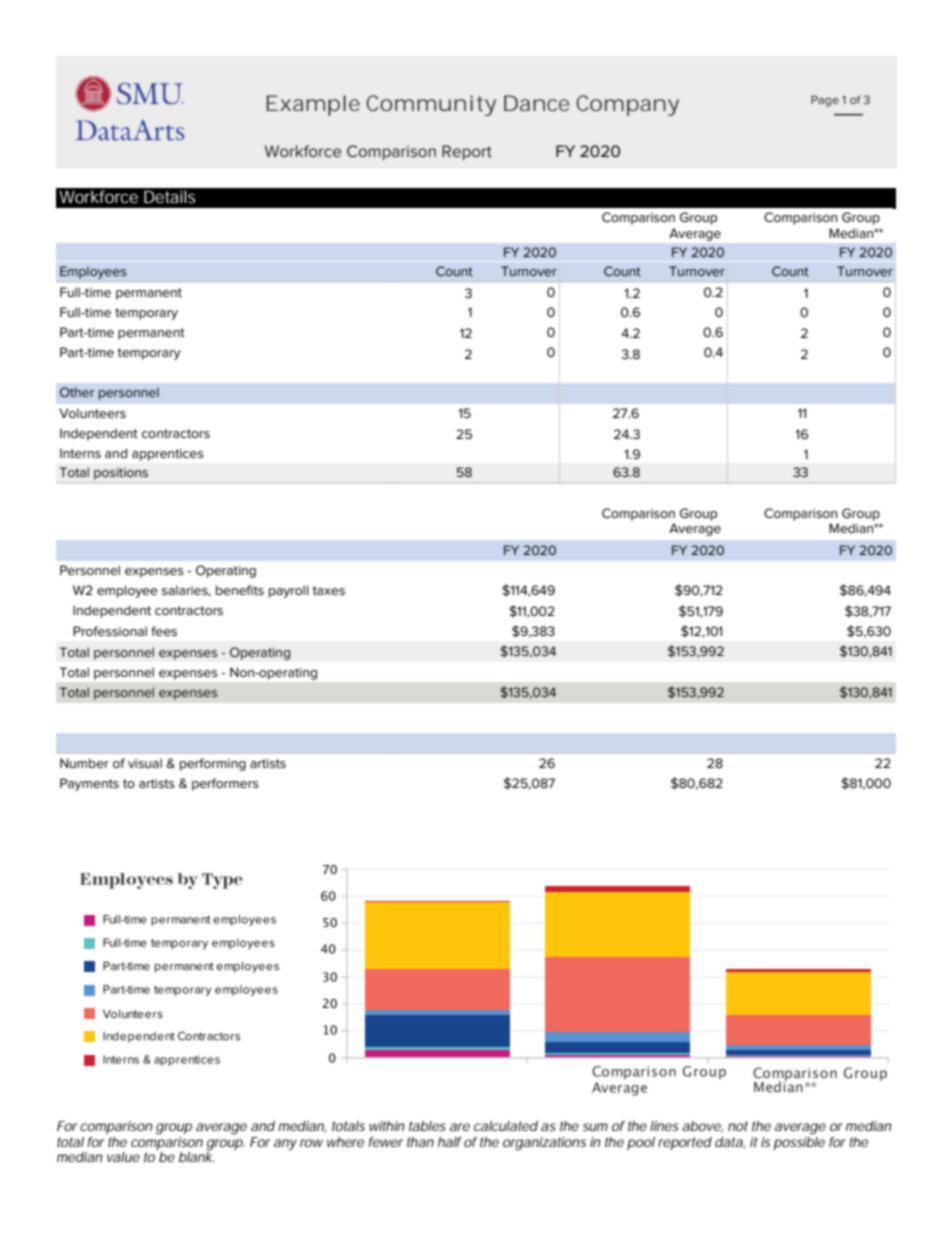 Image resolution: width=952 pixels, height=1233 pixels. What do you see at coordinates (313, 105) in the screenshot?
I see `Example` at bounding box center [313, 105].
